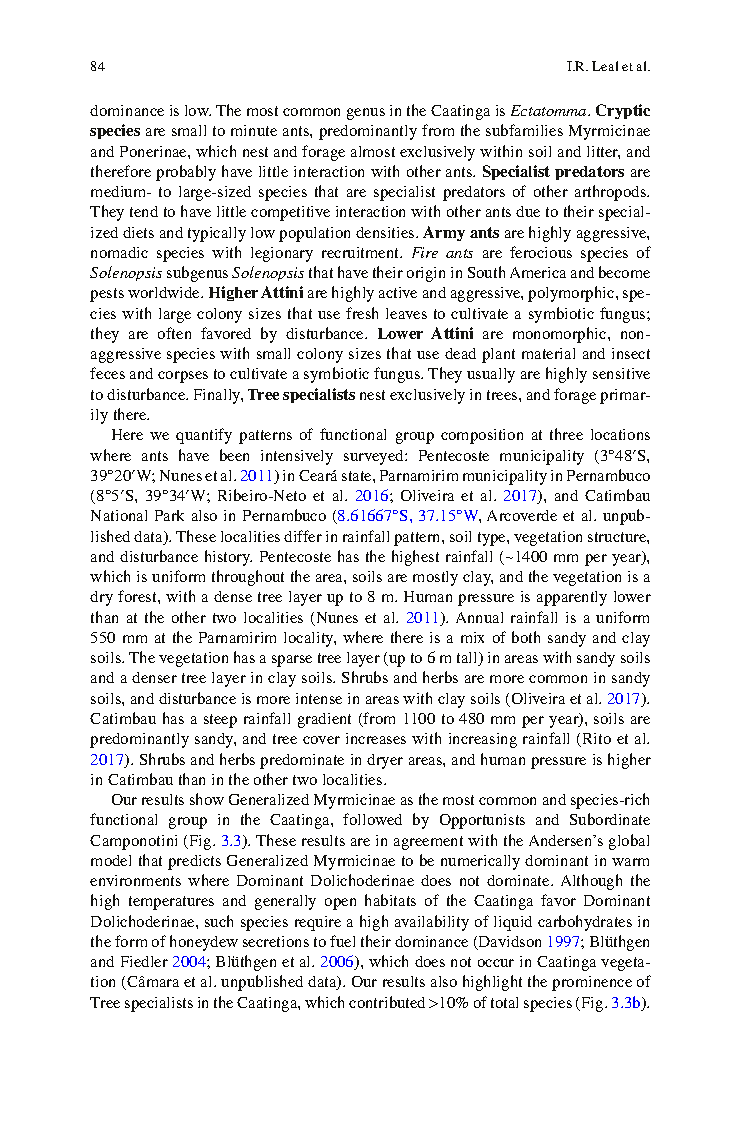 This screenshot has width=742, height=1125. I want to click on honeydew, so click(204, 943).
